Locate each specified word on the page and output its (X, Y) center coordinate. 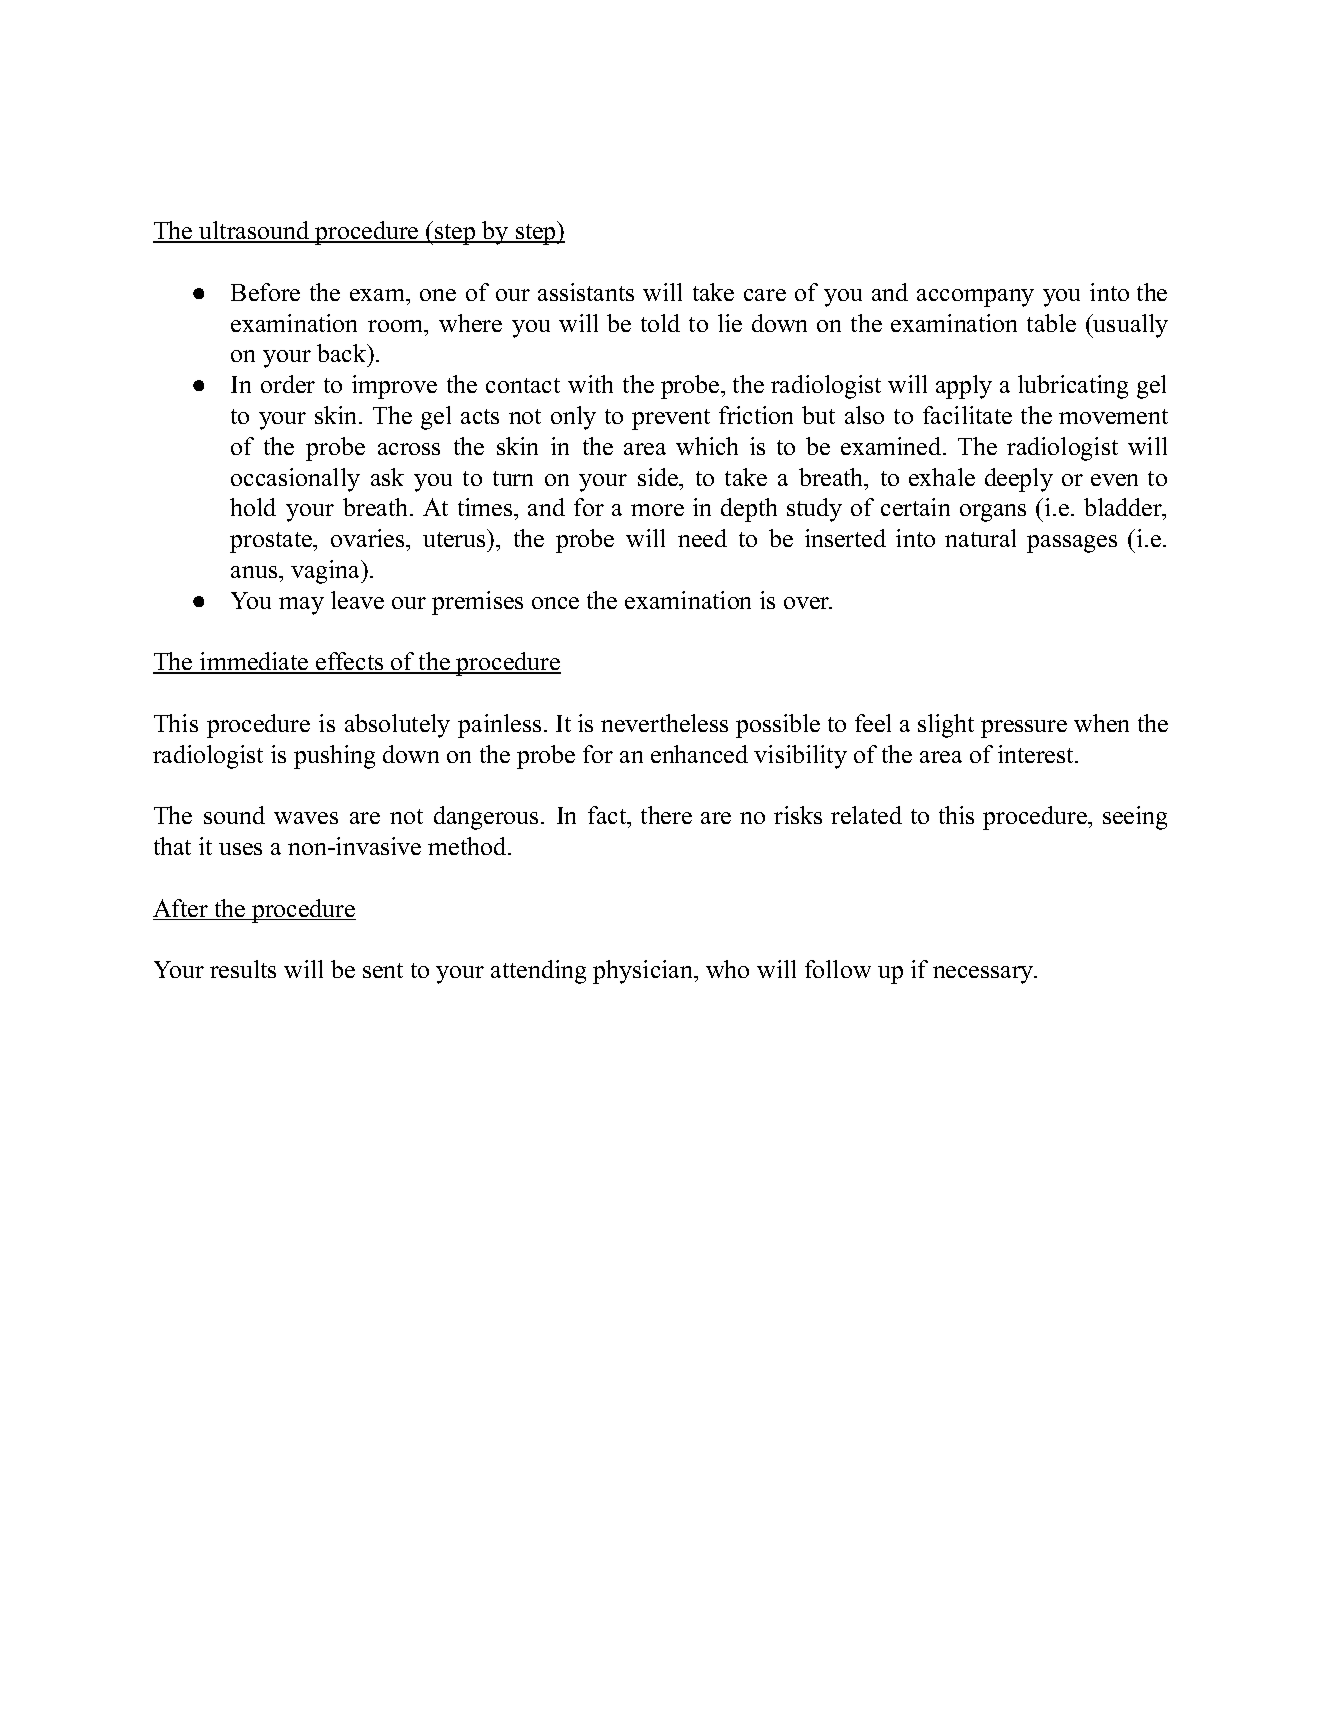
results (243, 969)
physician (644, 972)
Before (265, 292)
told (660, 323)
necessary (984, 975)
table (1051, 323)
